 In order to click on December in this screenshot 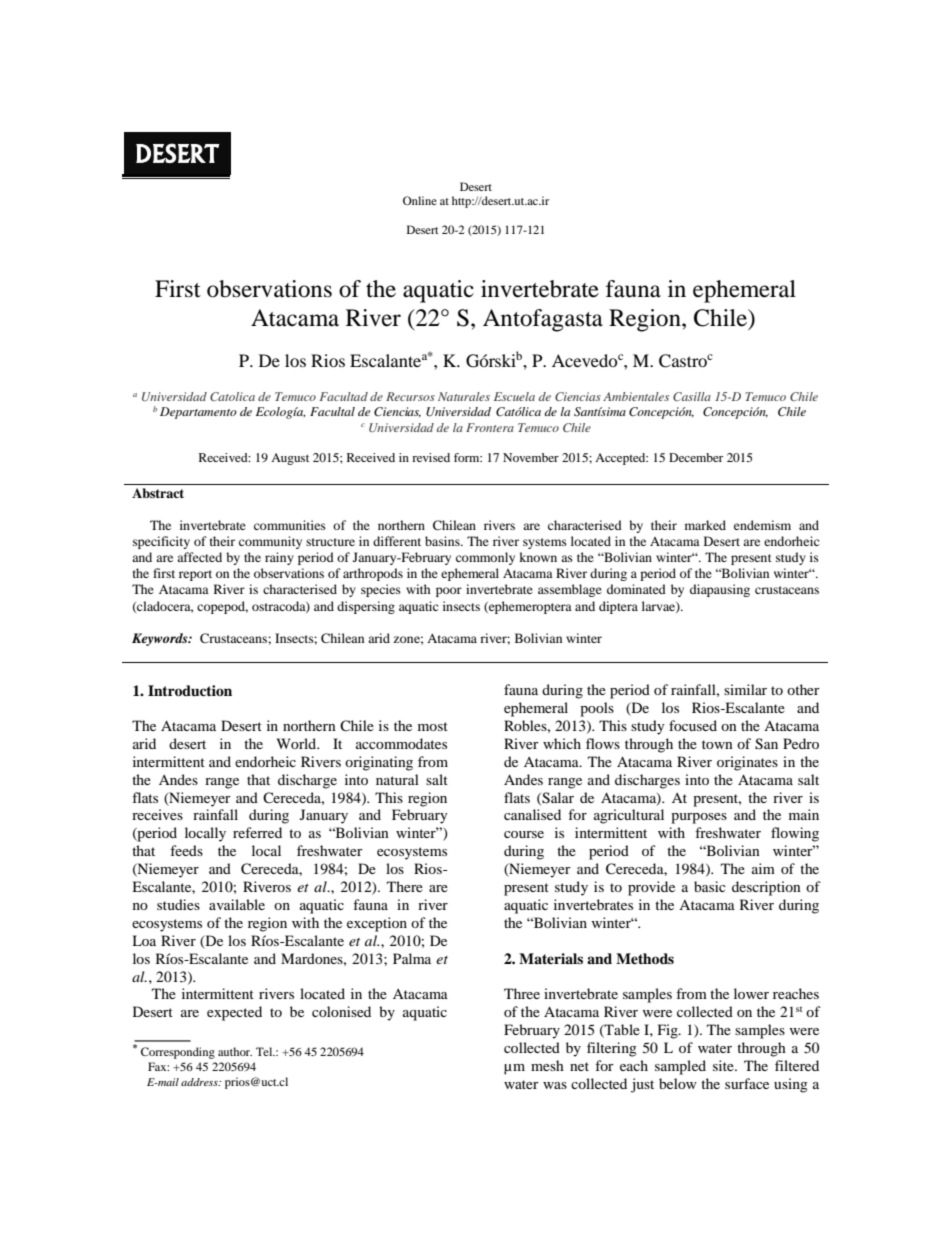, I will do `click(696, 457)`.
